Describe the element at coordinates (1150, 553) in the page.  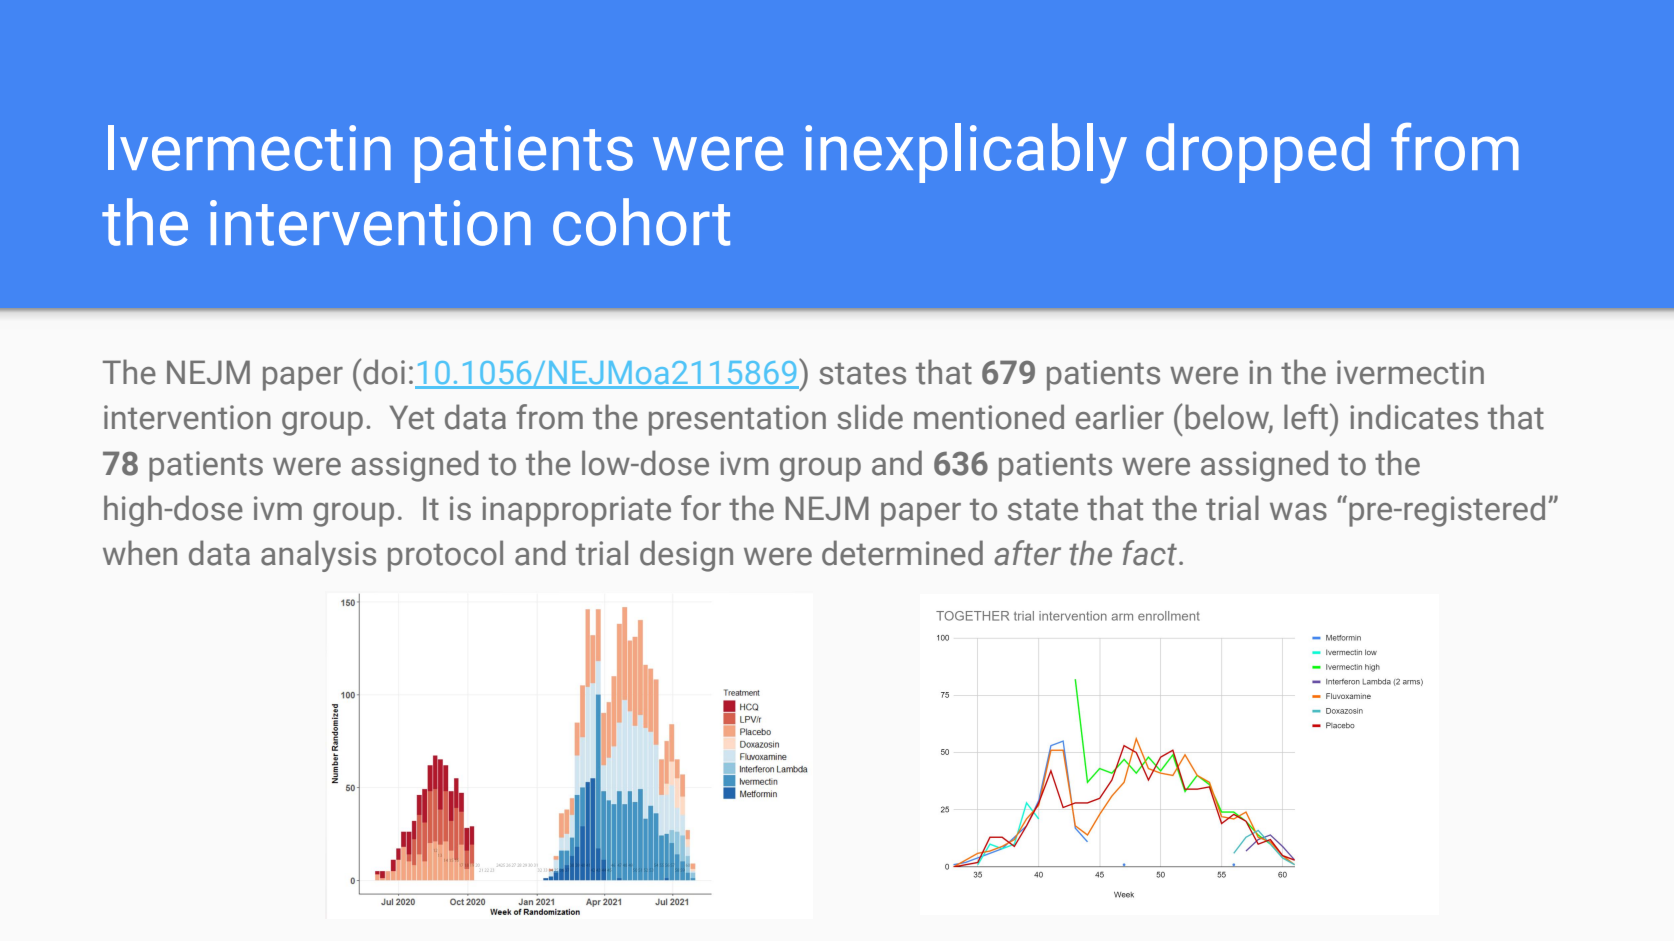
I see `fact` at that location.
